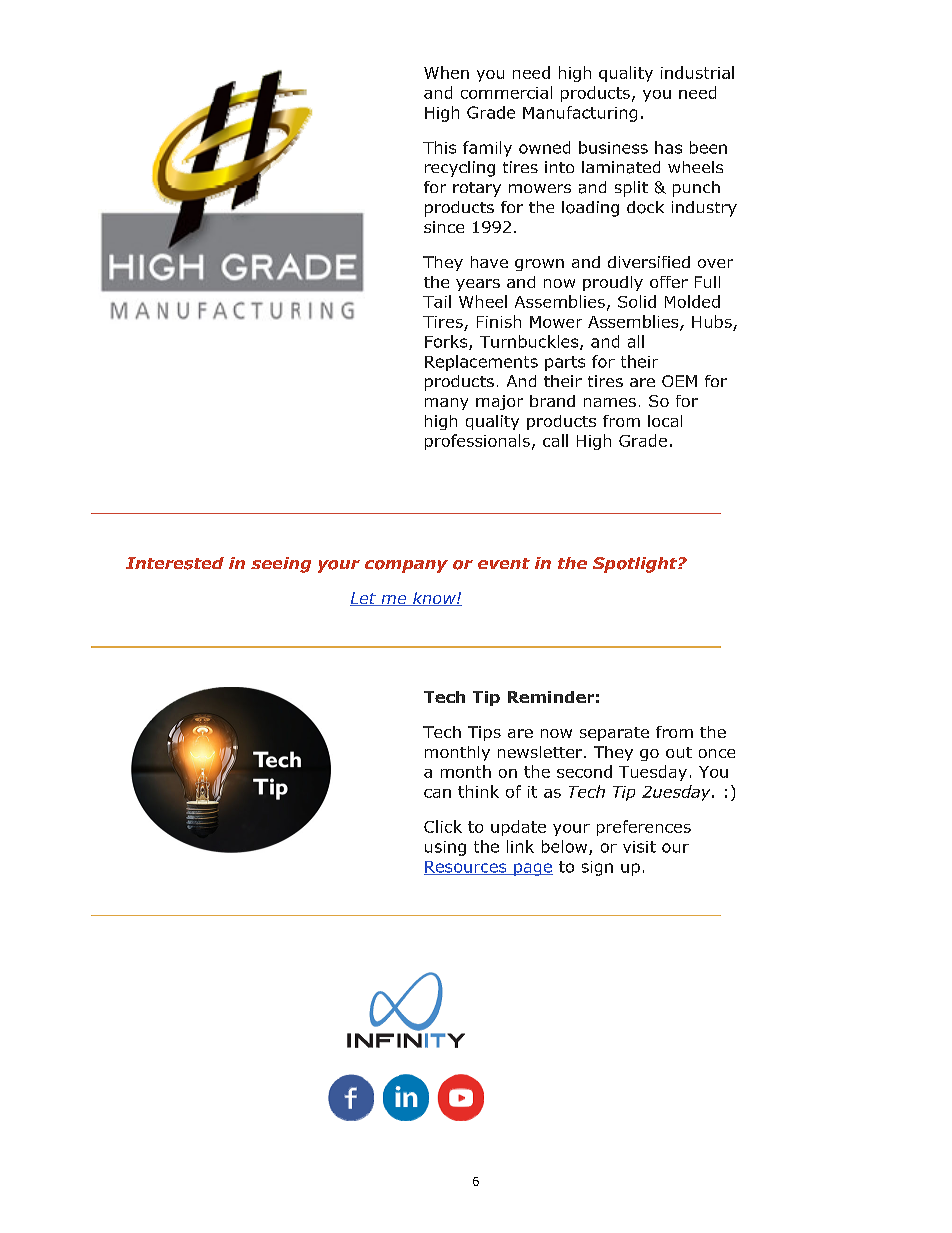  Describe the element at coordinates (281, 565) in the screenshot. I see `seeing` at that location.
